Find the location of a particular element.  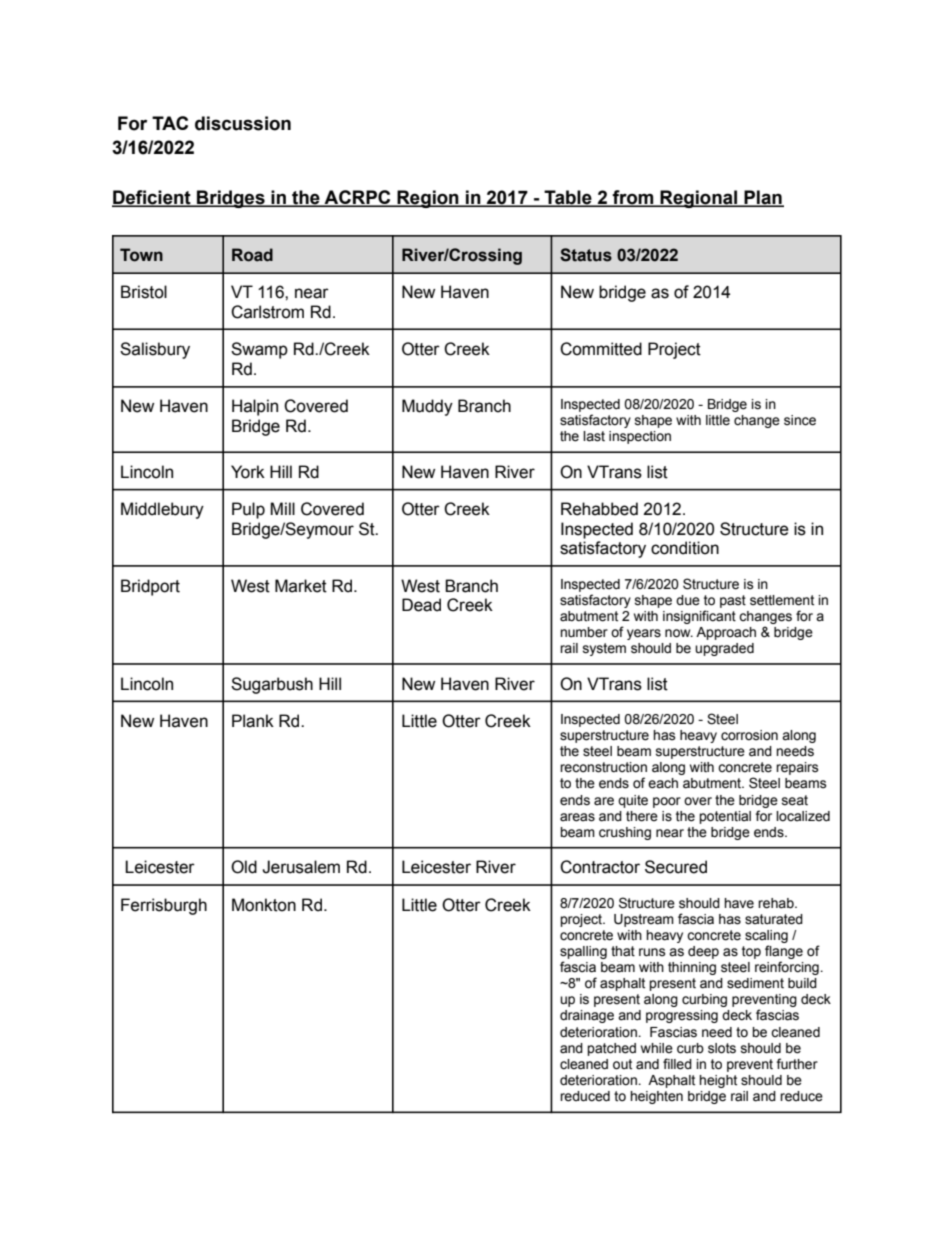

since is located at coordinates (800, 420).
